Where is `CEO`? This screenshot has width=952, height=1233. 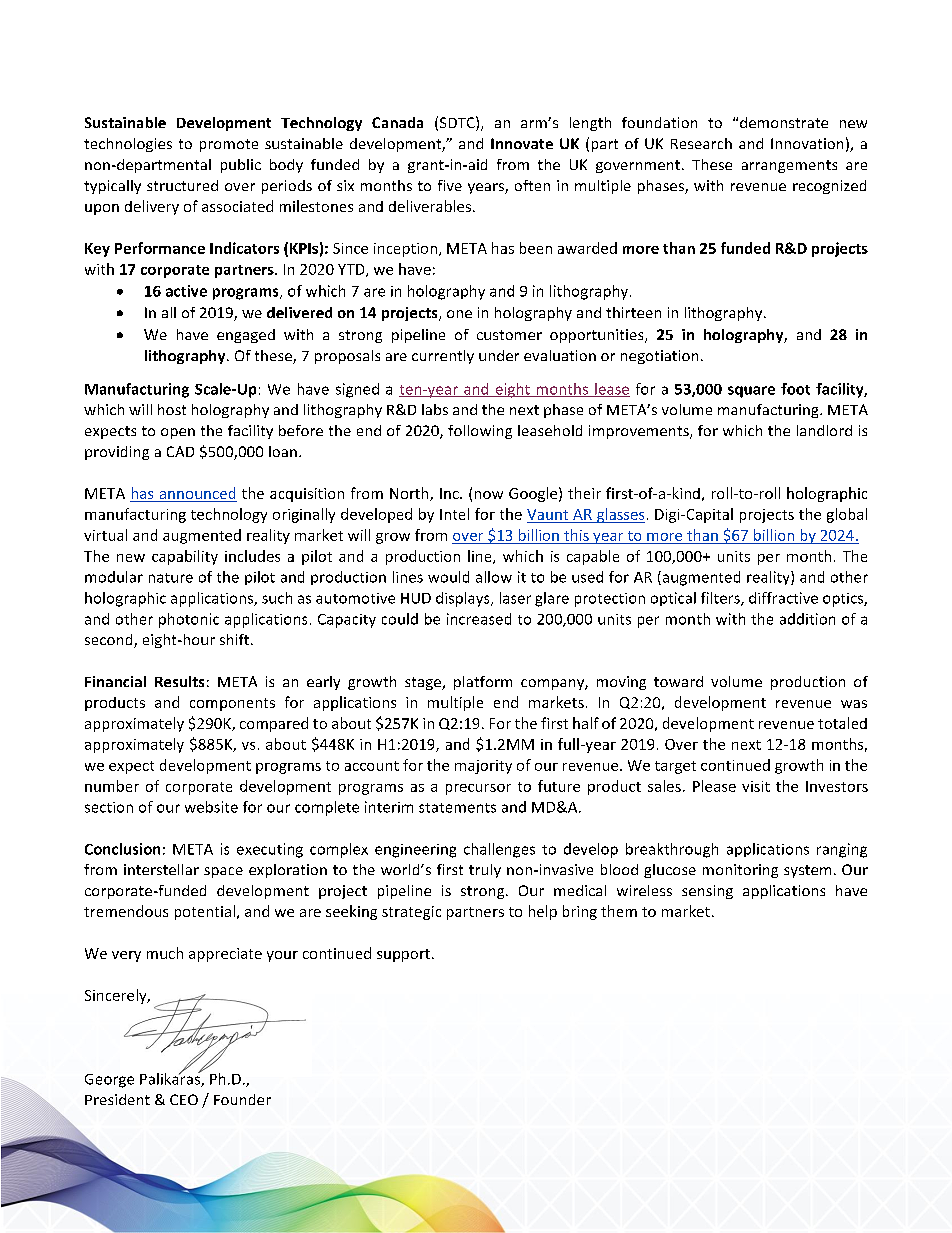 CEO is located at coordinates (184, 1099).
